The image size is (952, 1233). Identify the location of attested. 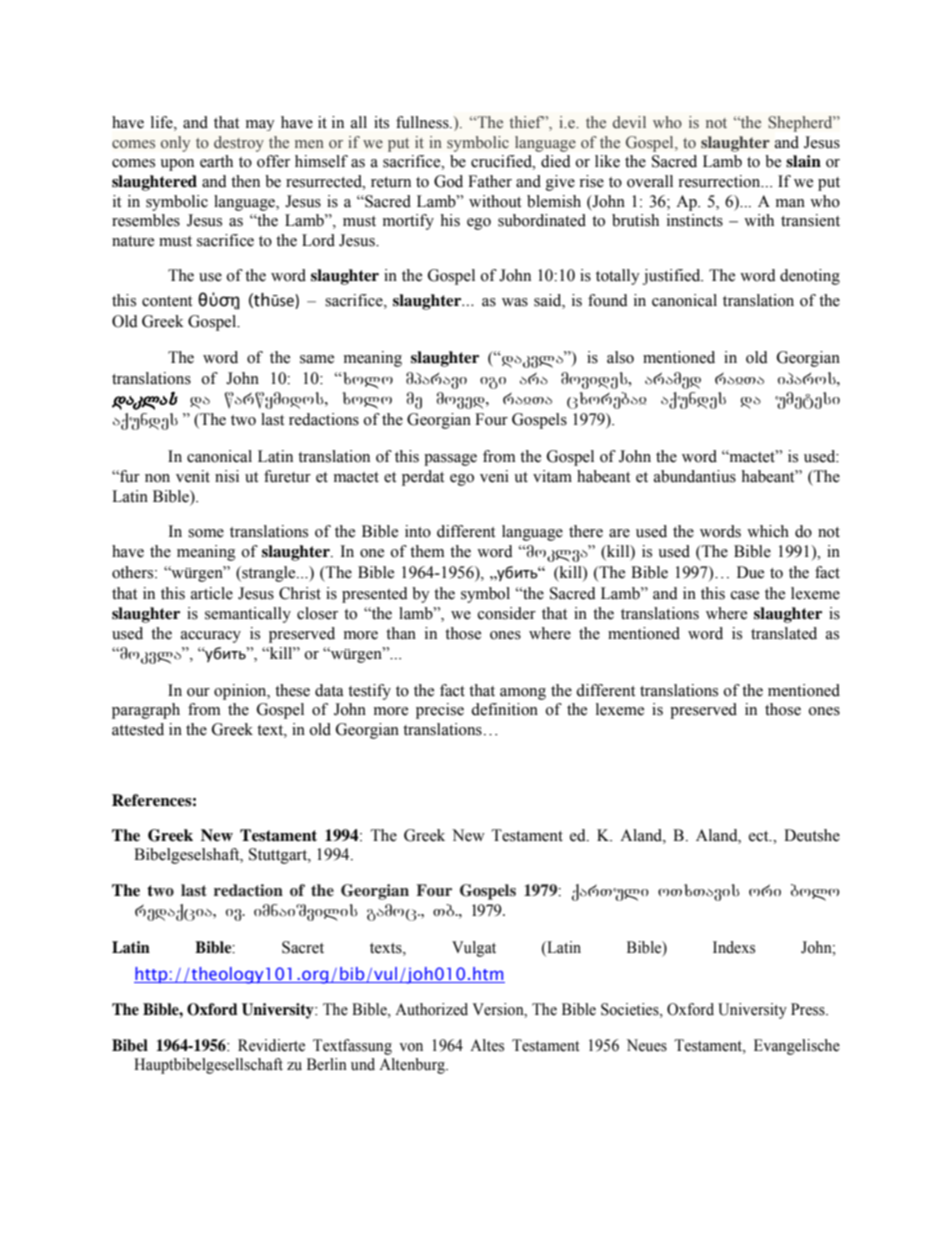
(138, 729).
